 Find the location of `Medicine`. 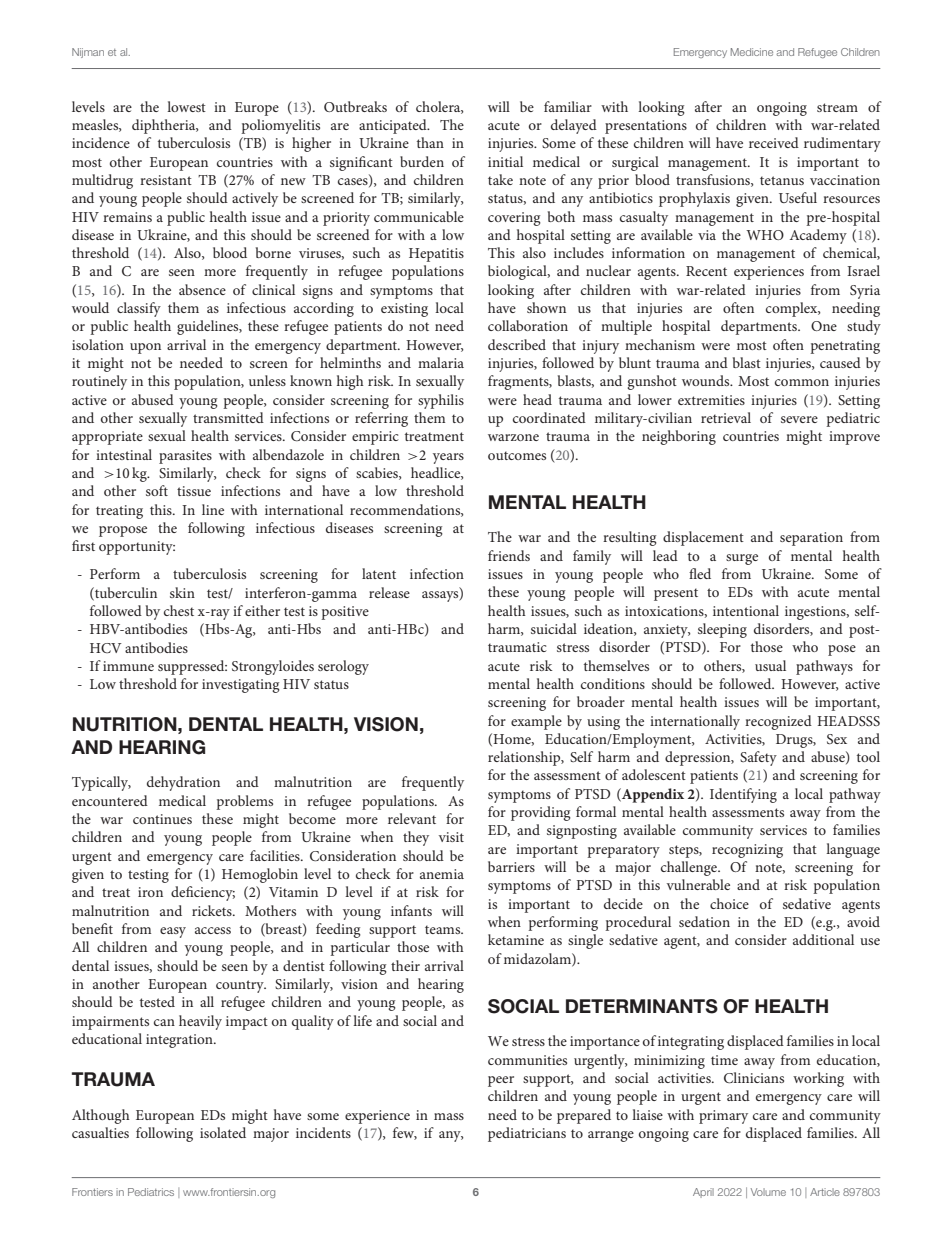

Medicine is located at coordinates (752, 52).
